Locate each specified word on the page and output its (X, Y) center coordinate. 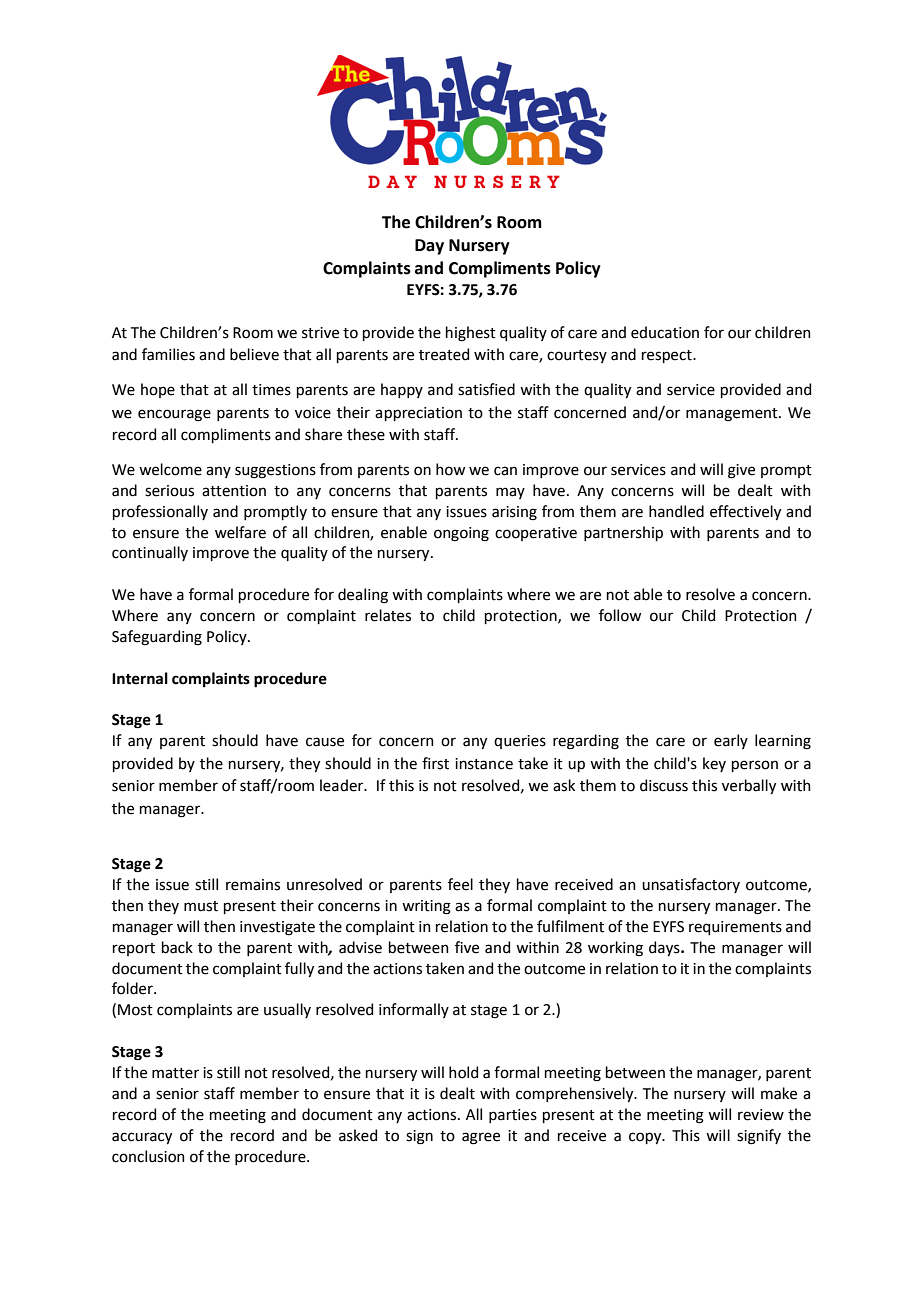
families (168, 354)
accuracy (142, 1138)
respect (668, 356)
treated (444, 354)
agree (481, 1138)
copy (646, 1138)
